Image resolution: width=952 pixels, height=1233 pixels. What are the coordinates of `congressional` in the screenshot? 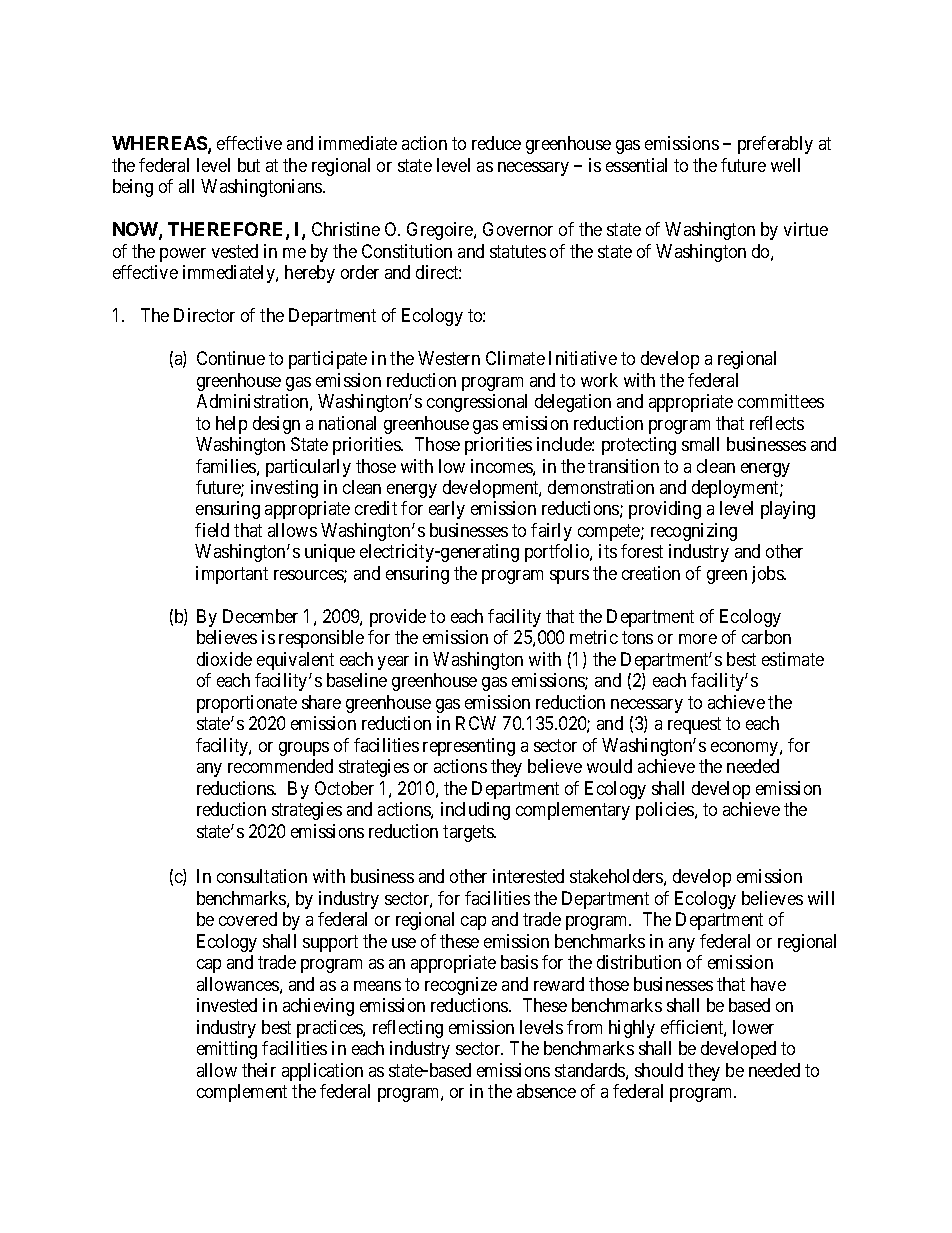 It's located at (477, 403).
